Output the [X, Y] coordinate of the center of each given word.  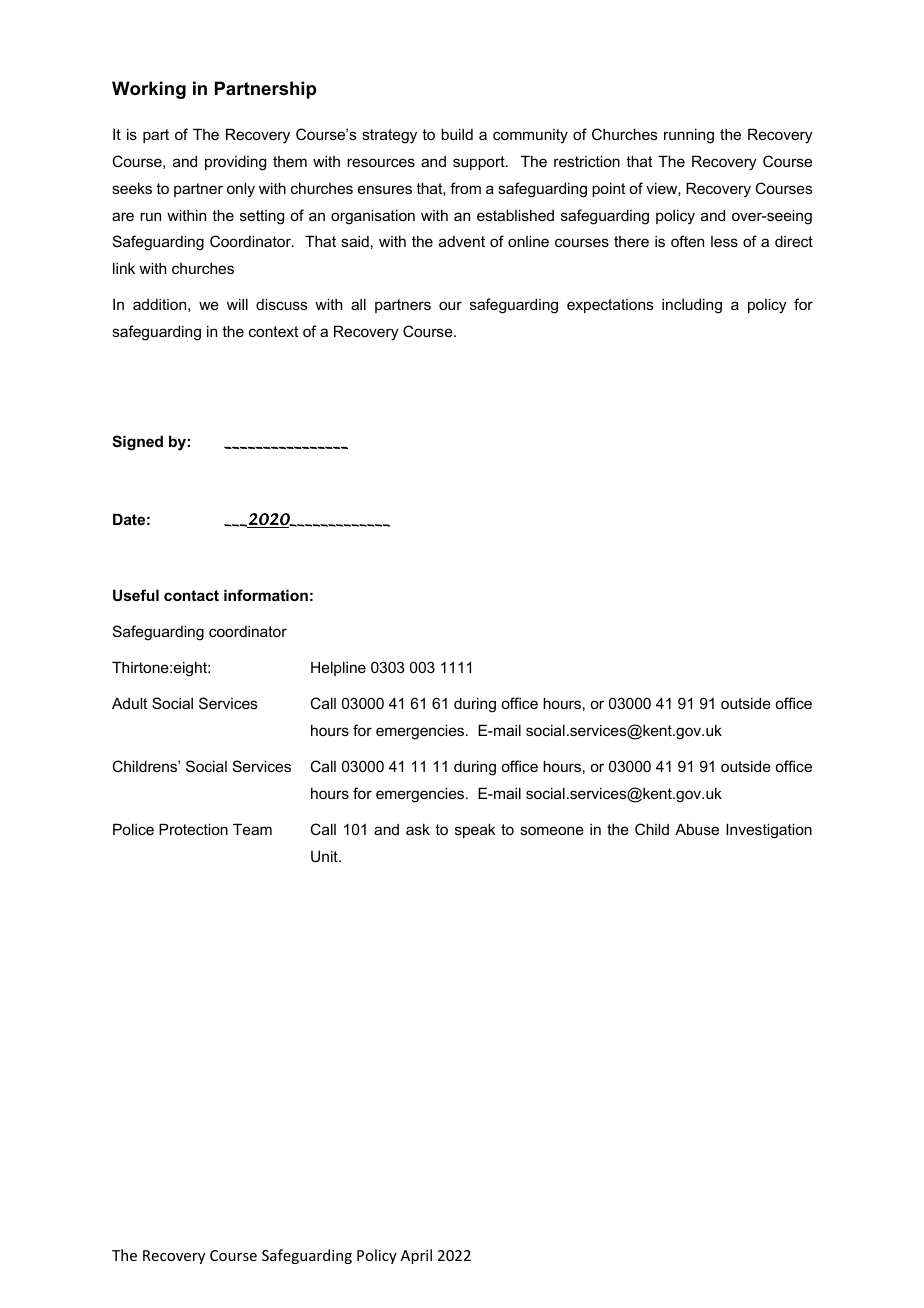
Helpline [338, 668]
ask [418, 829]
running [689, 136]
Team [252, 829]
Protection [193, 829]
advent [462, 241]
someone [552, 830]
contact [191, 595]
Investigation [769, 831]
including [692, 306]
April [416, 1256]
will [237, 304]
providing [235, 163]
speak [475, 830]
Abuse [697, 829]
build [457, 134]
